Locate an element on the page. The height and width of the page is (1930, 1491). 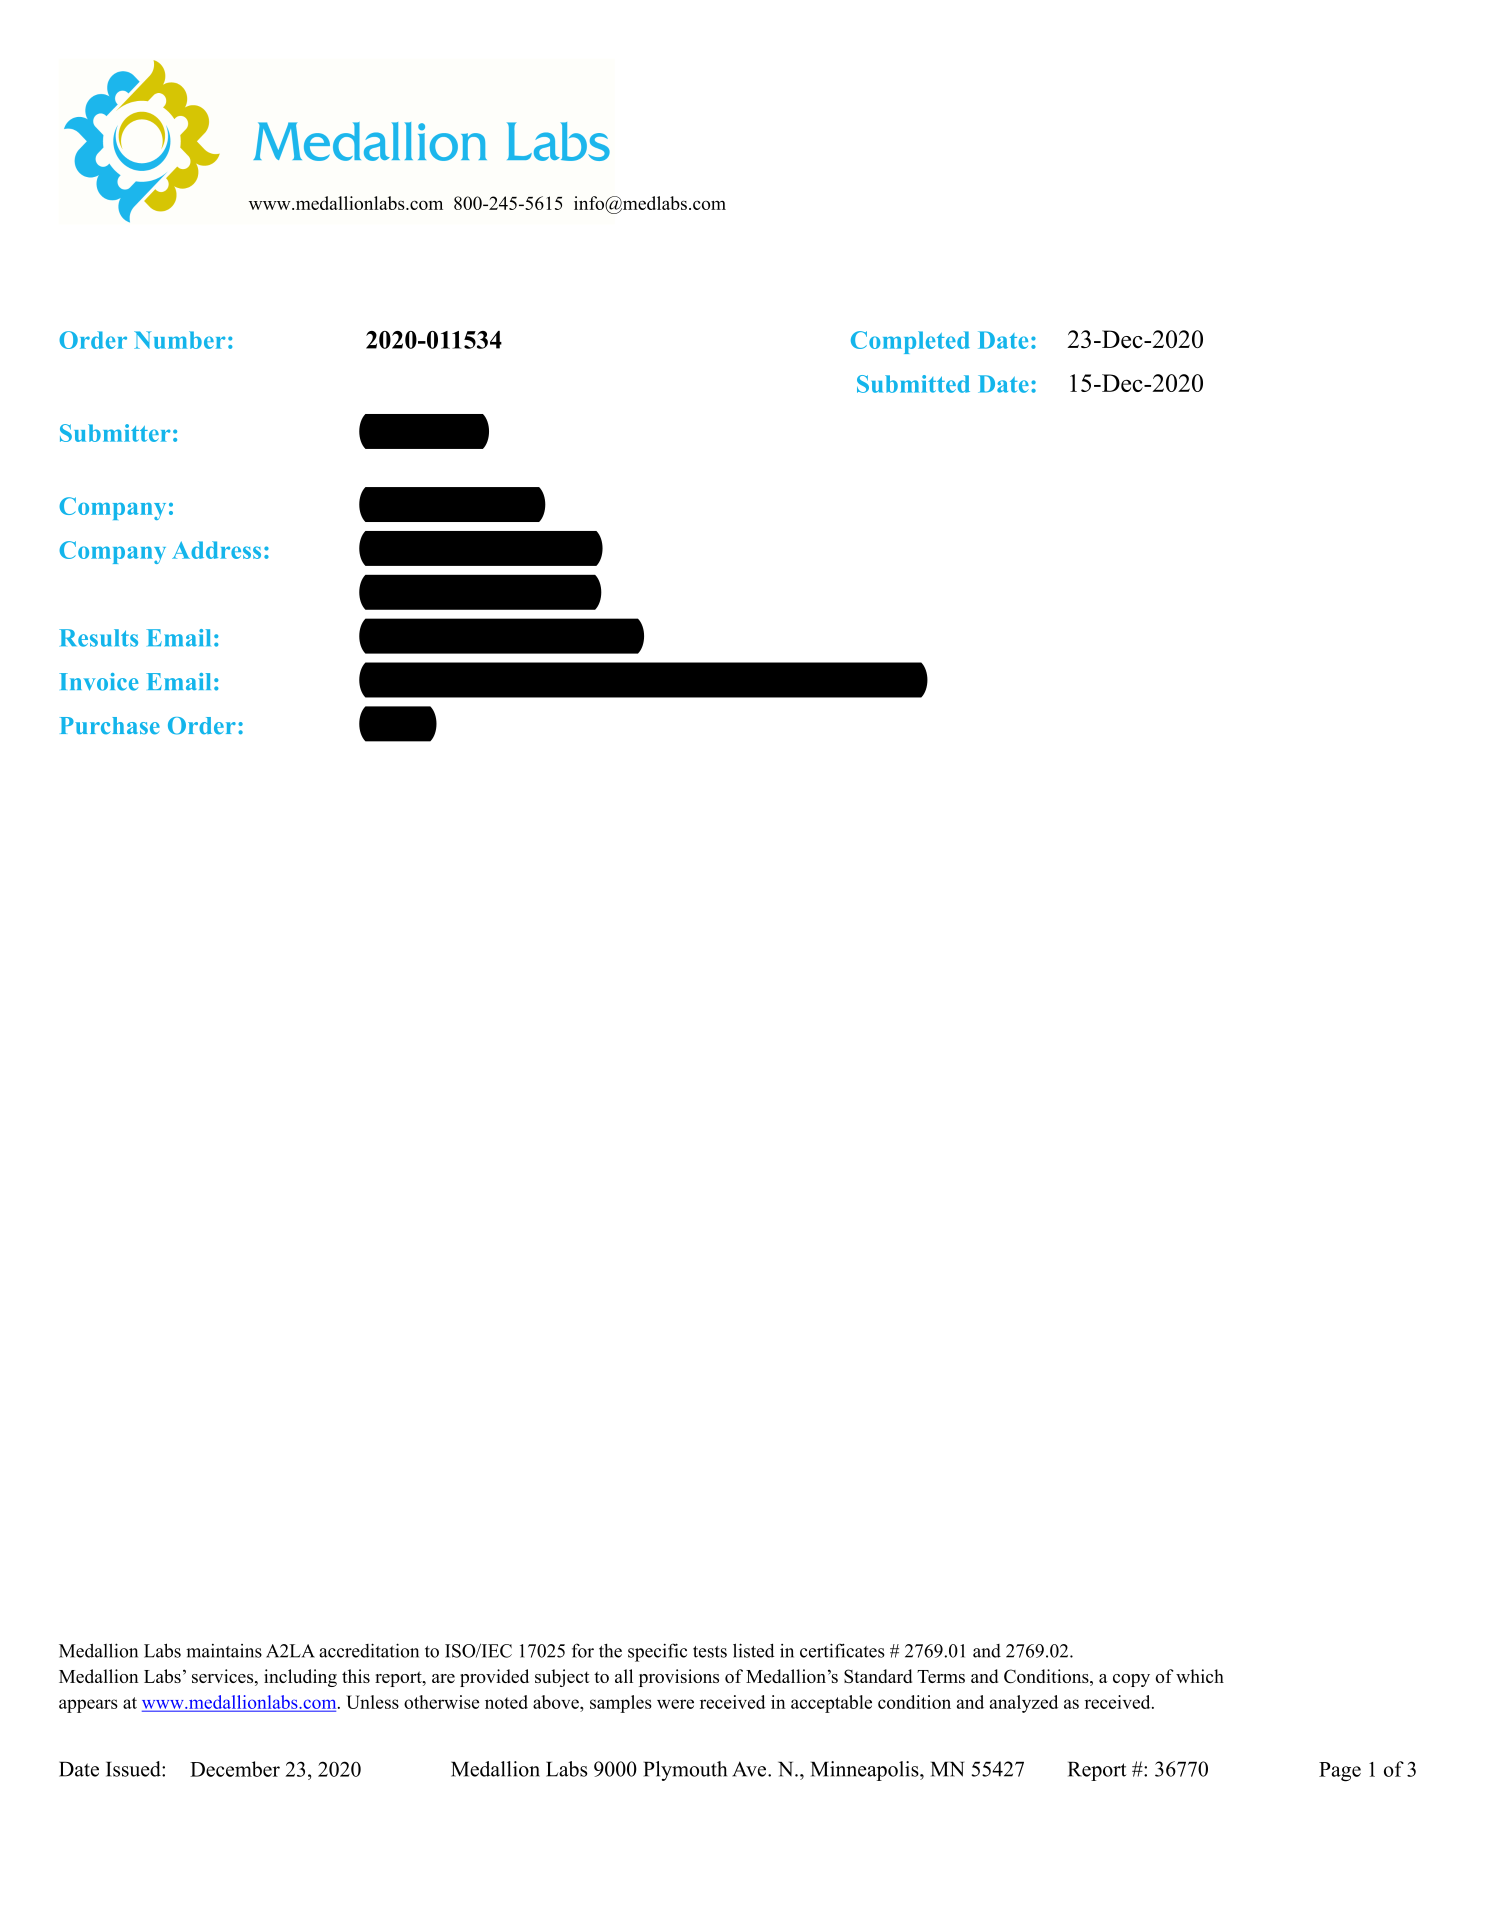
Completed is located at coordinates (910, 342).
